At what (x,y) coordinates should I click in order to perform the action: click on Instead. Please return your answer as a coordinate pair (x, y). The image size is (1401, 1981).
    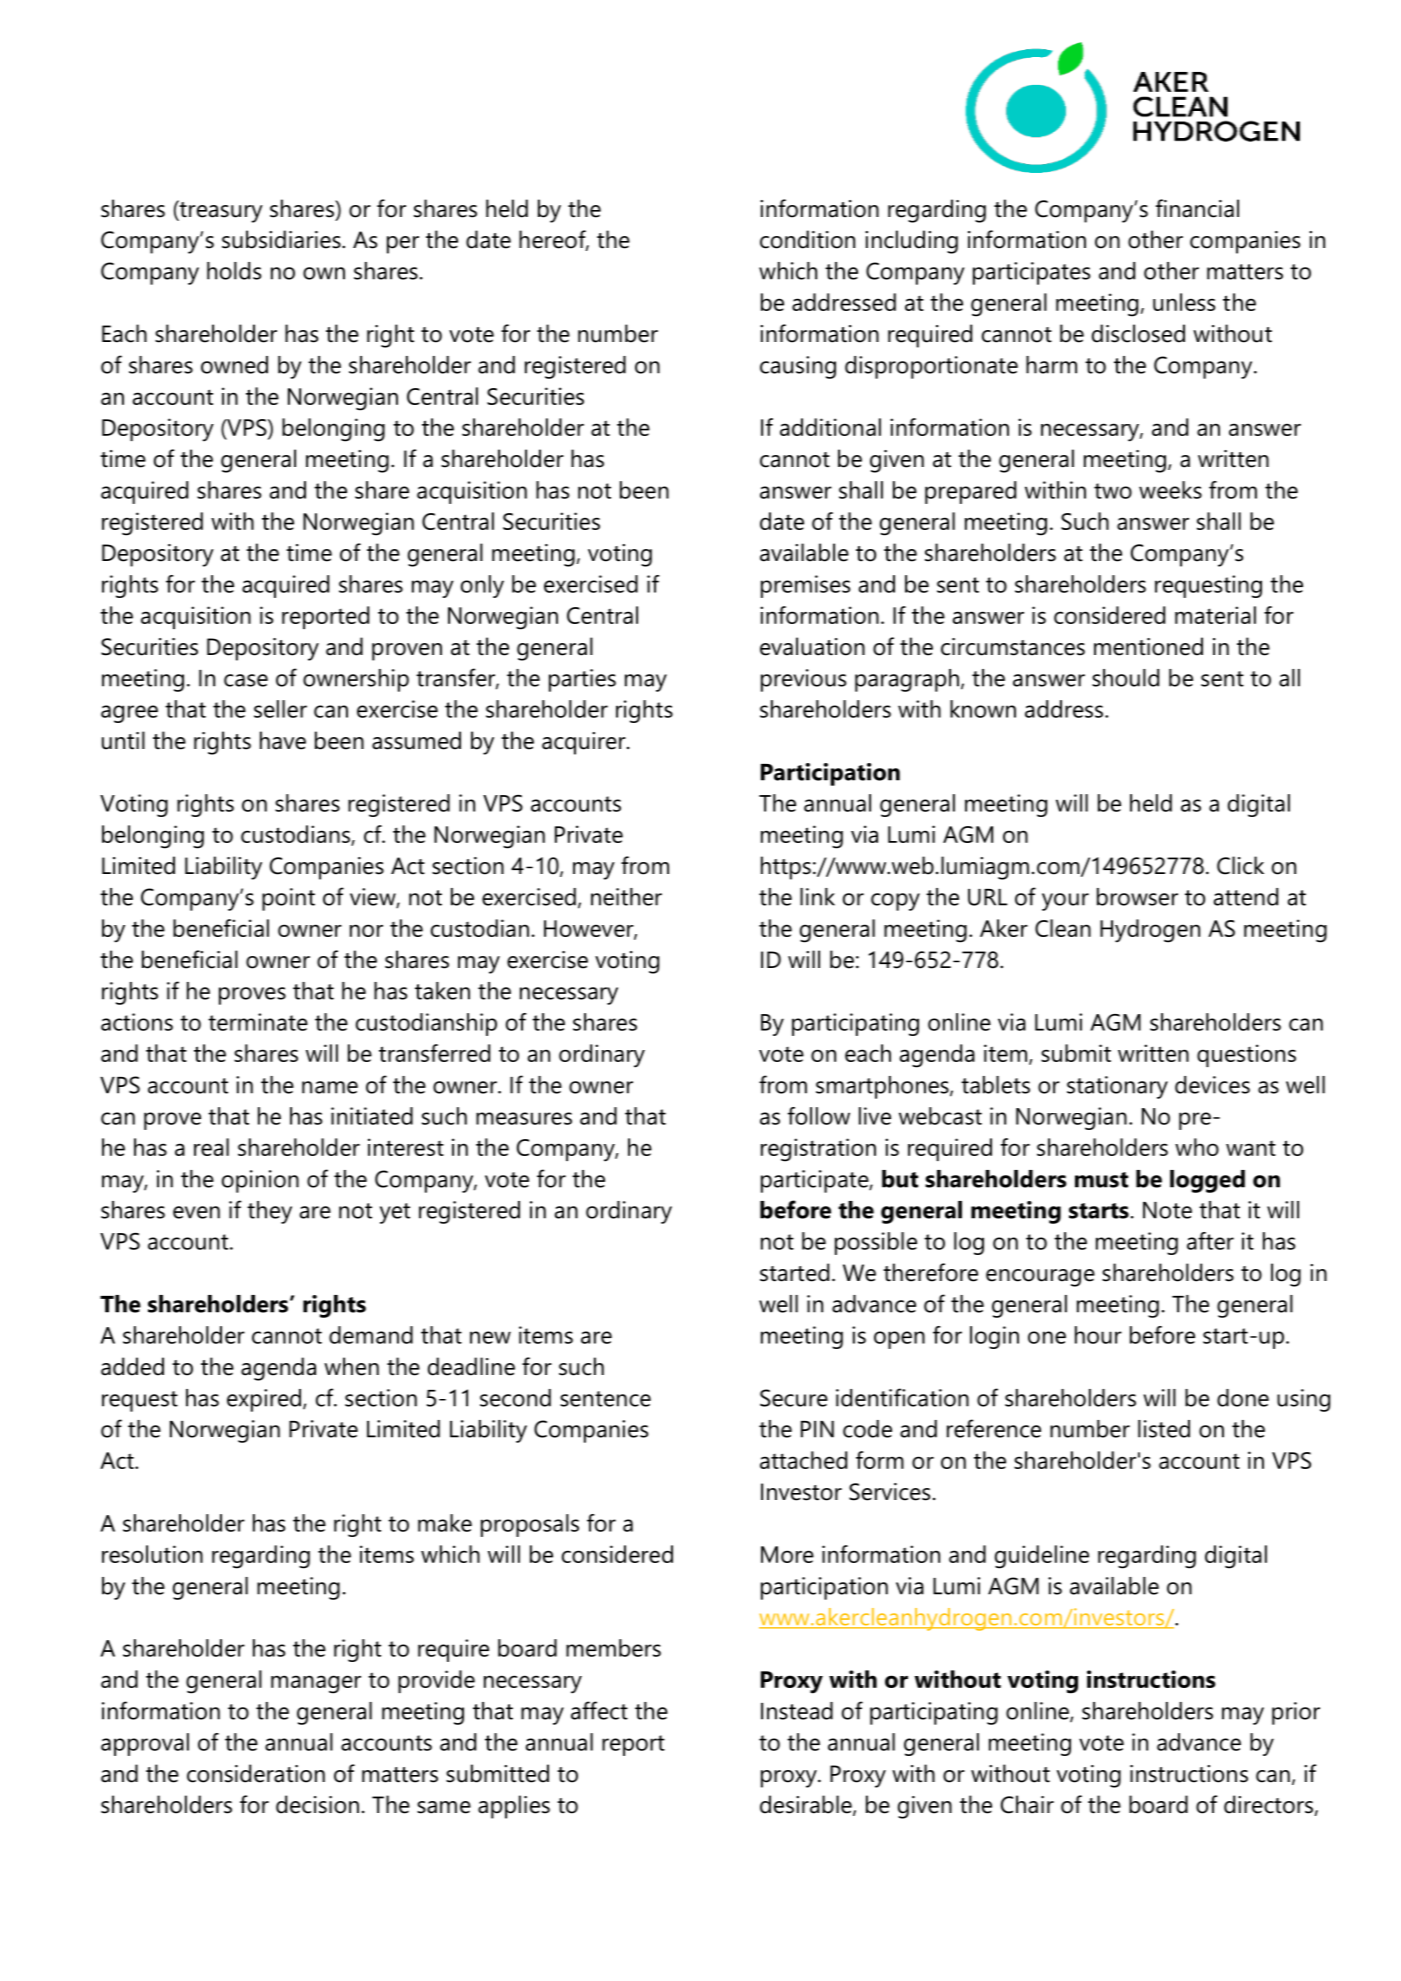
    Looking at the image, I should click on (797, 1711).
